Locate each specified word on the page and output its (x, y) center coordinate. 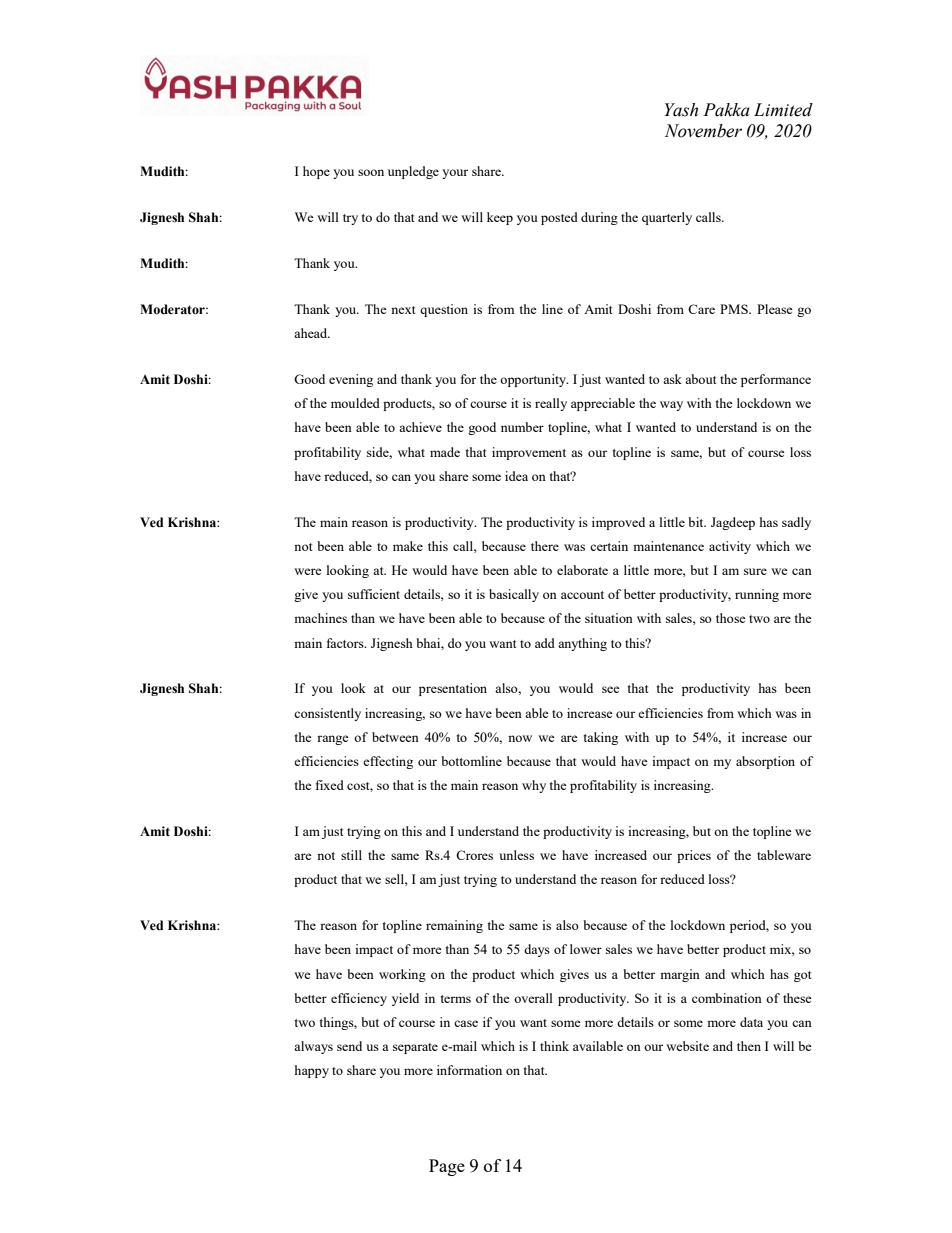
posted (559, 218)
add (545, 643)
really (551, 404)
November (703, 131)
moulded (355, 403)
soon (371, 172)
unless (516, 855)
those (731, 618)
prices (694, 856)
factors (346, 643)
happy (312, 1071)
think (554, 1046)
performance (776, 380)
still (351, 855)
